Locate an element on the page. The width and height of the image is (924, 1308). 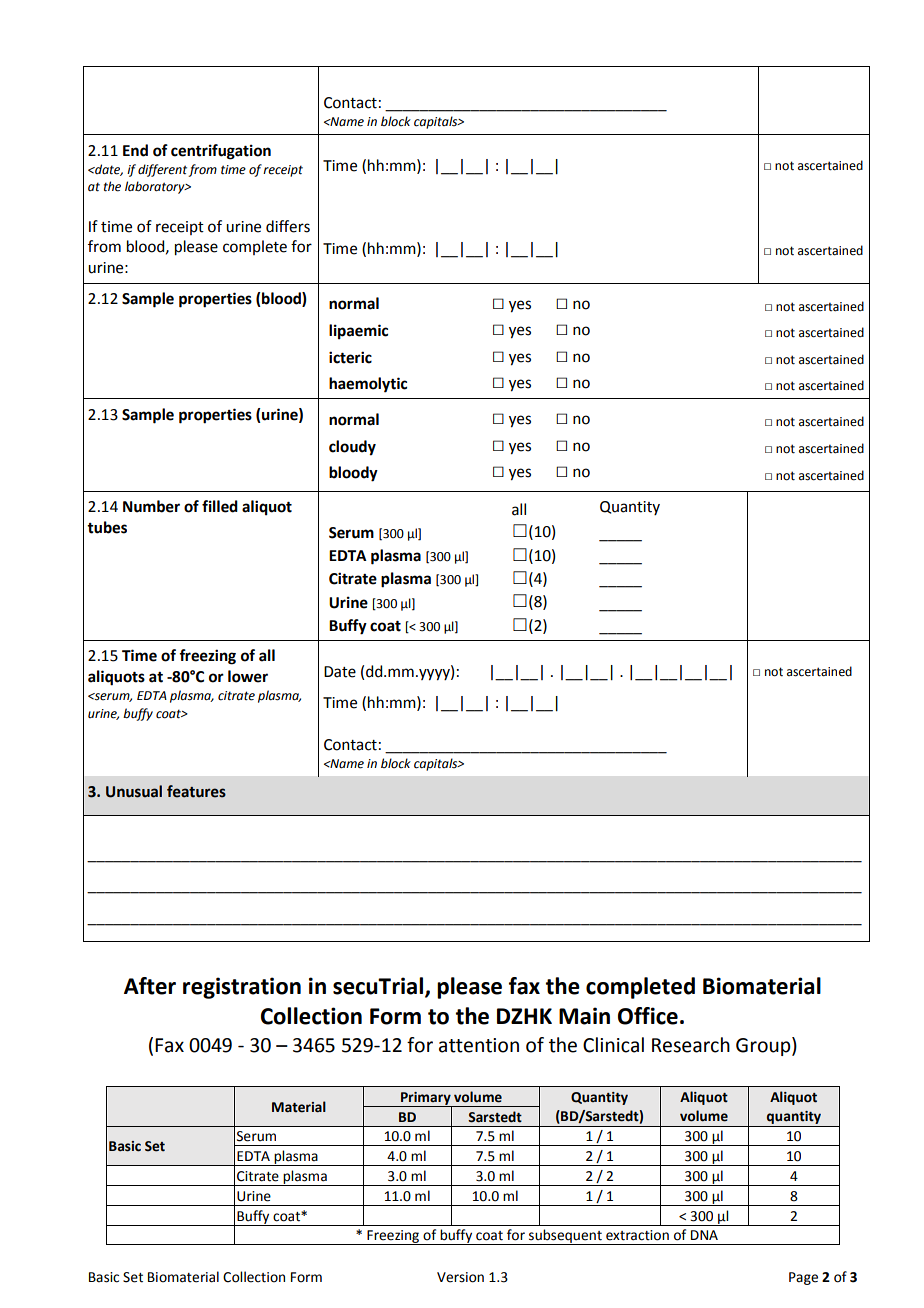
Research is located at coordinates (691, 1045).
